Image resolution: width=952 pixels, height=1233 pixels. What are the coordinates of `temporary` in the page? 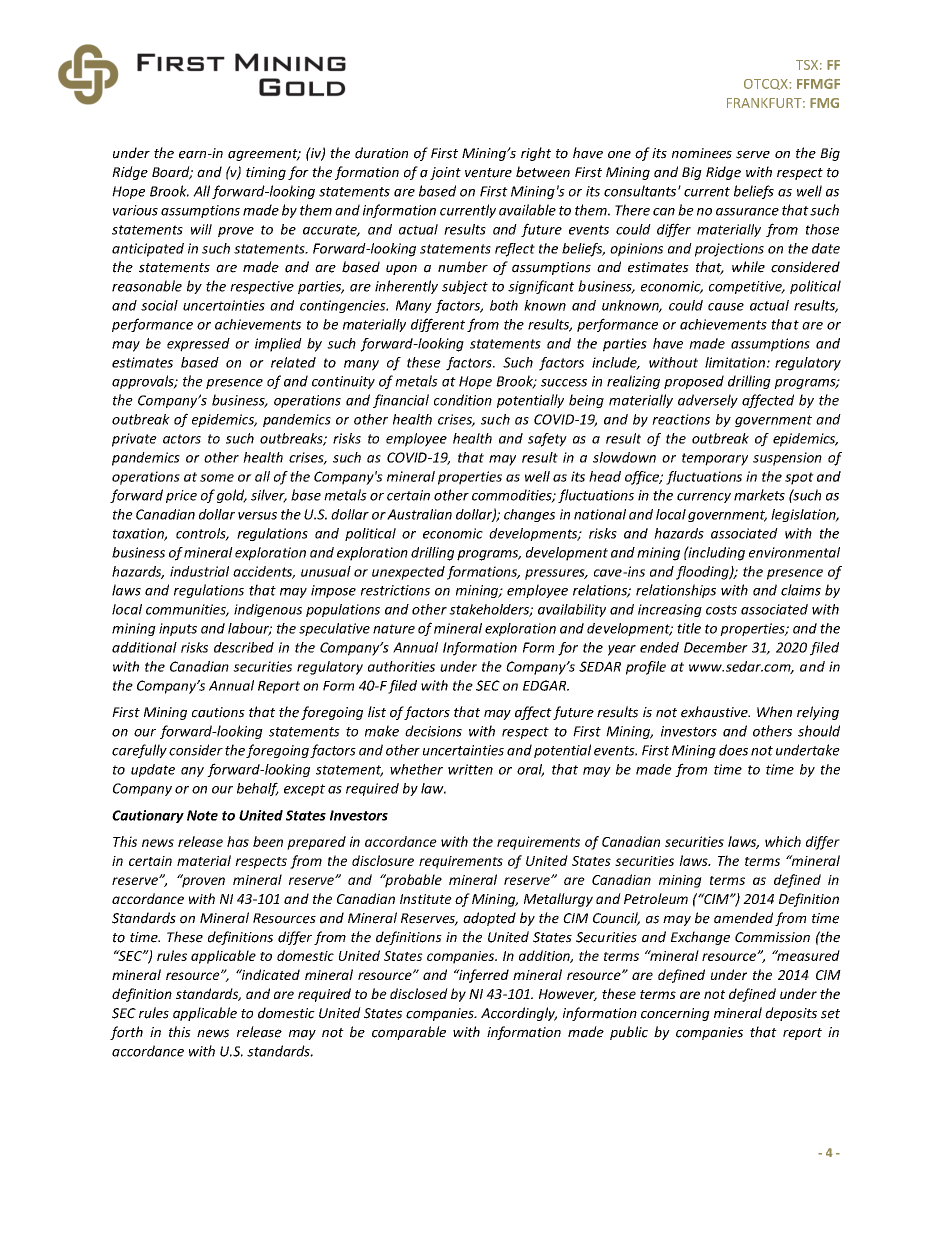 It's located at (715, 459).
